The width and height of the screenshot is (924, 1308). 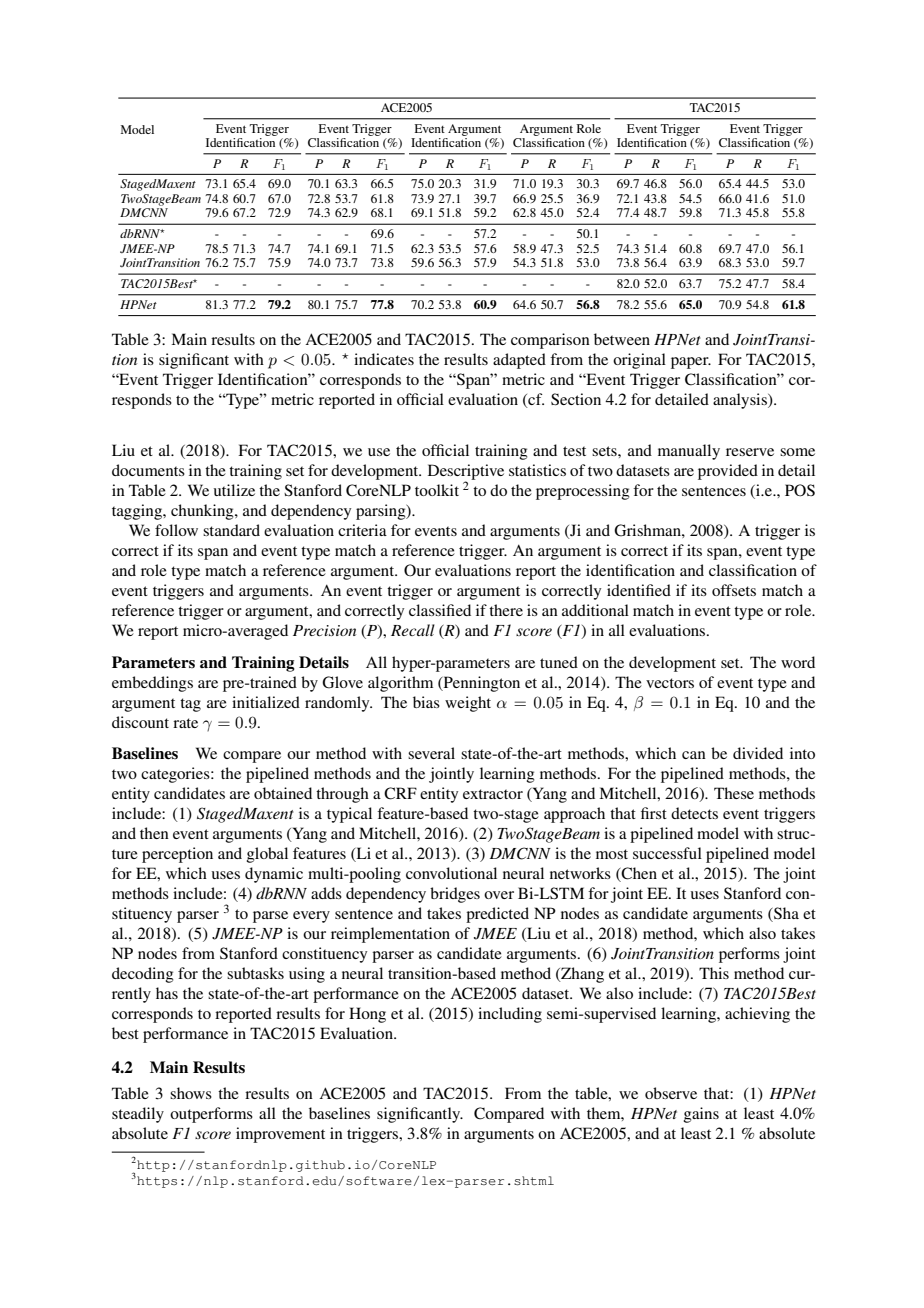 What do you see at coordinates (785, 914) in the screenshot?
I see `Sha` at bounding box center [785, 914].
